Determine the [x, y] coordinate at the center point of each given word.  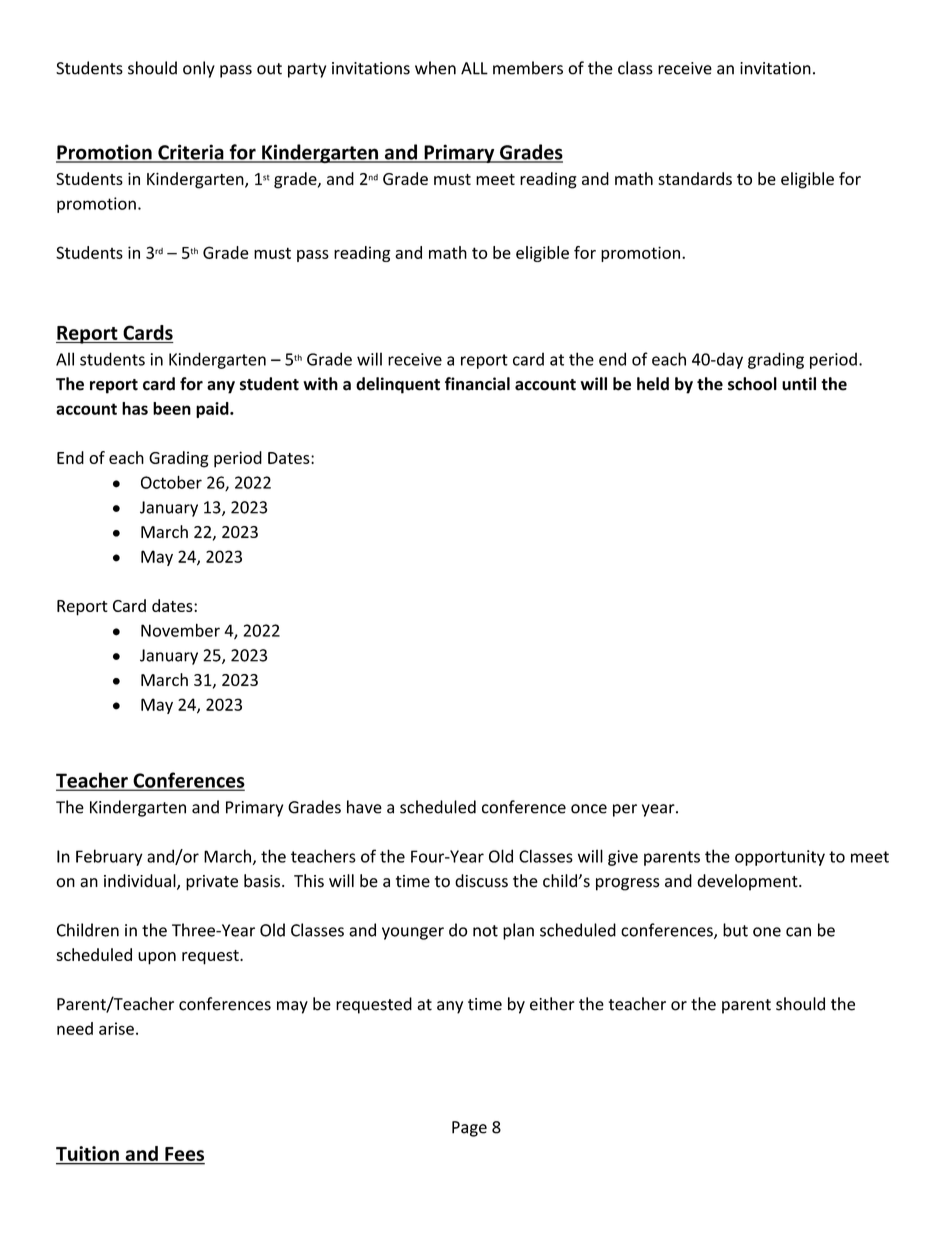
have [364, 807]
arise [116, 1028]
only [199, 69]
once [589, 809]
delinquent [398, 385]
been [172, 408]
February [109, 857]
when [435, 68]
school [752, 384]
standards [695, 178]
